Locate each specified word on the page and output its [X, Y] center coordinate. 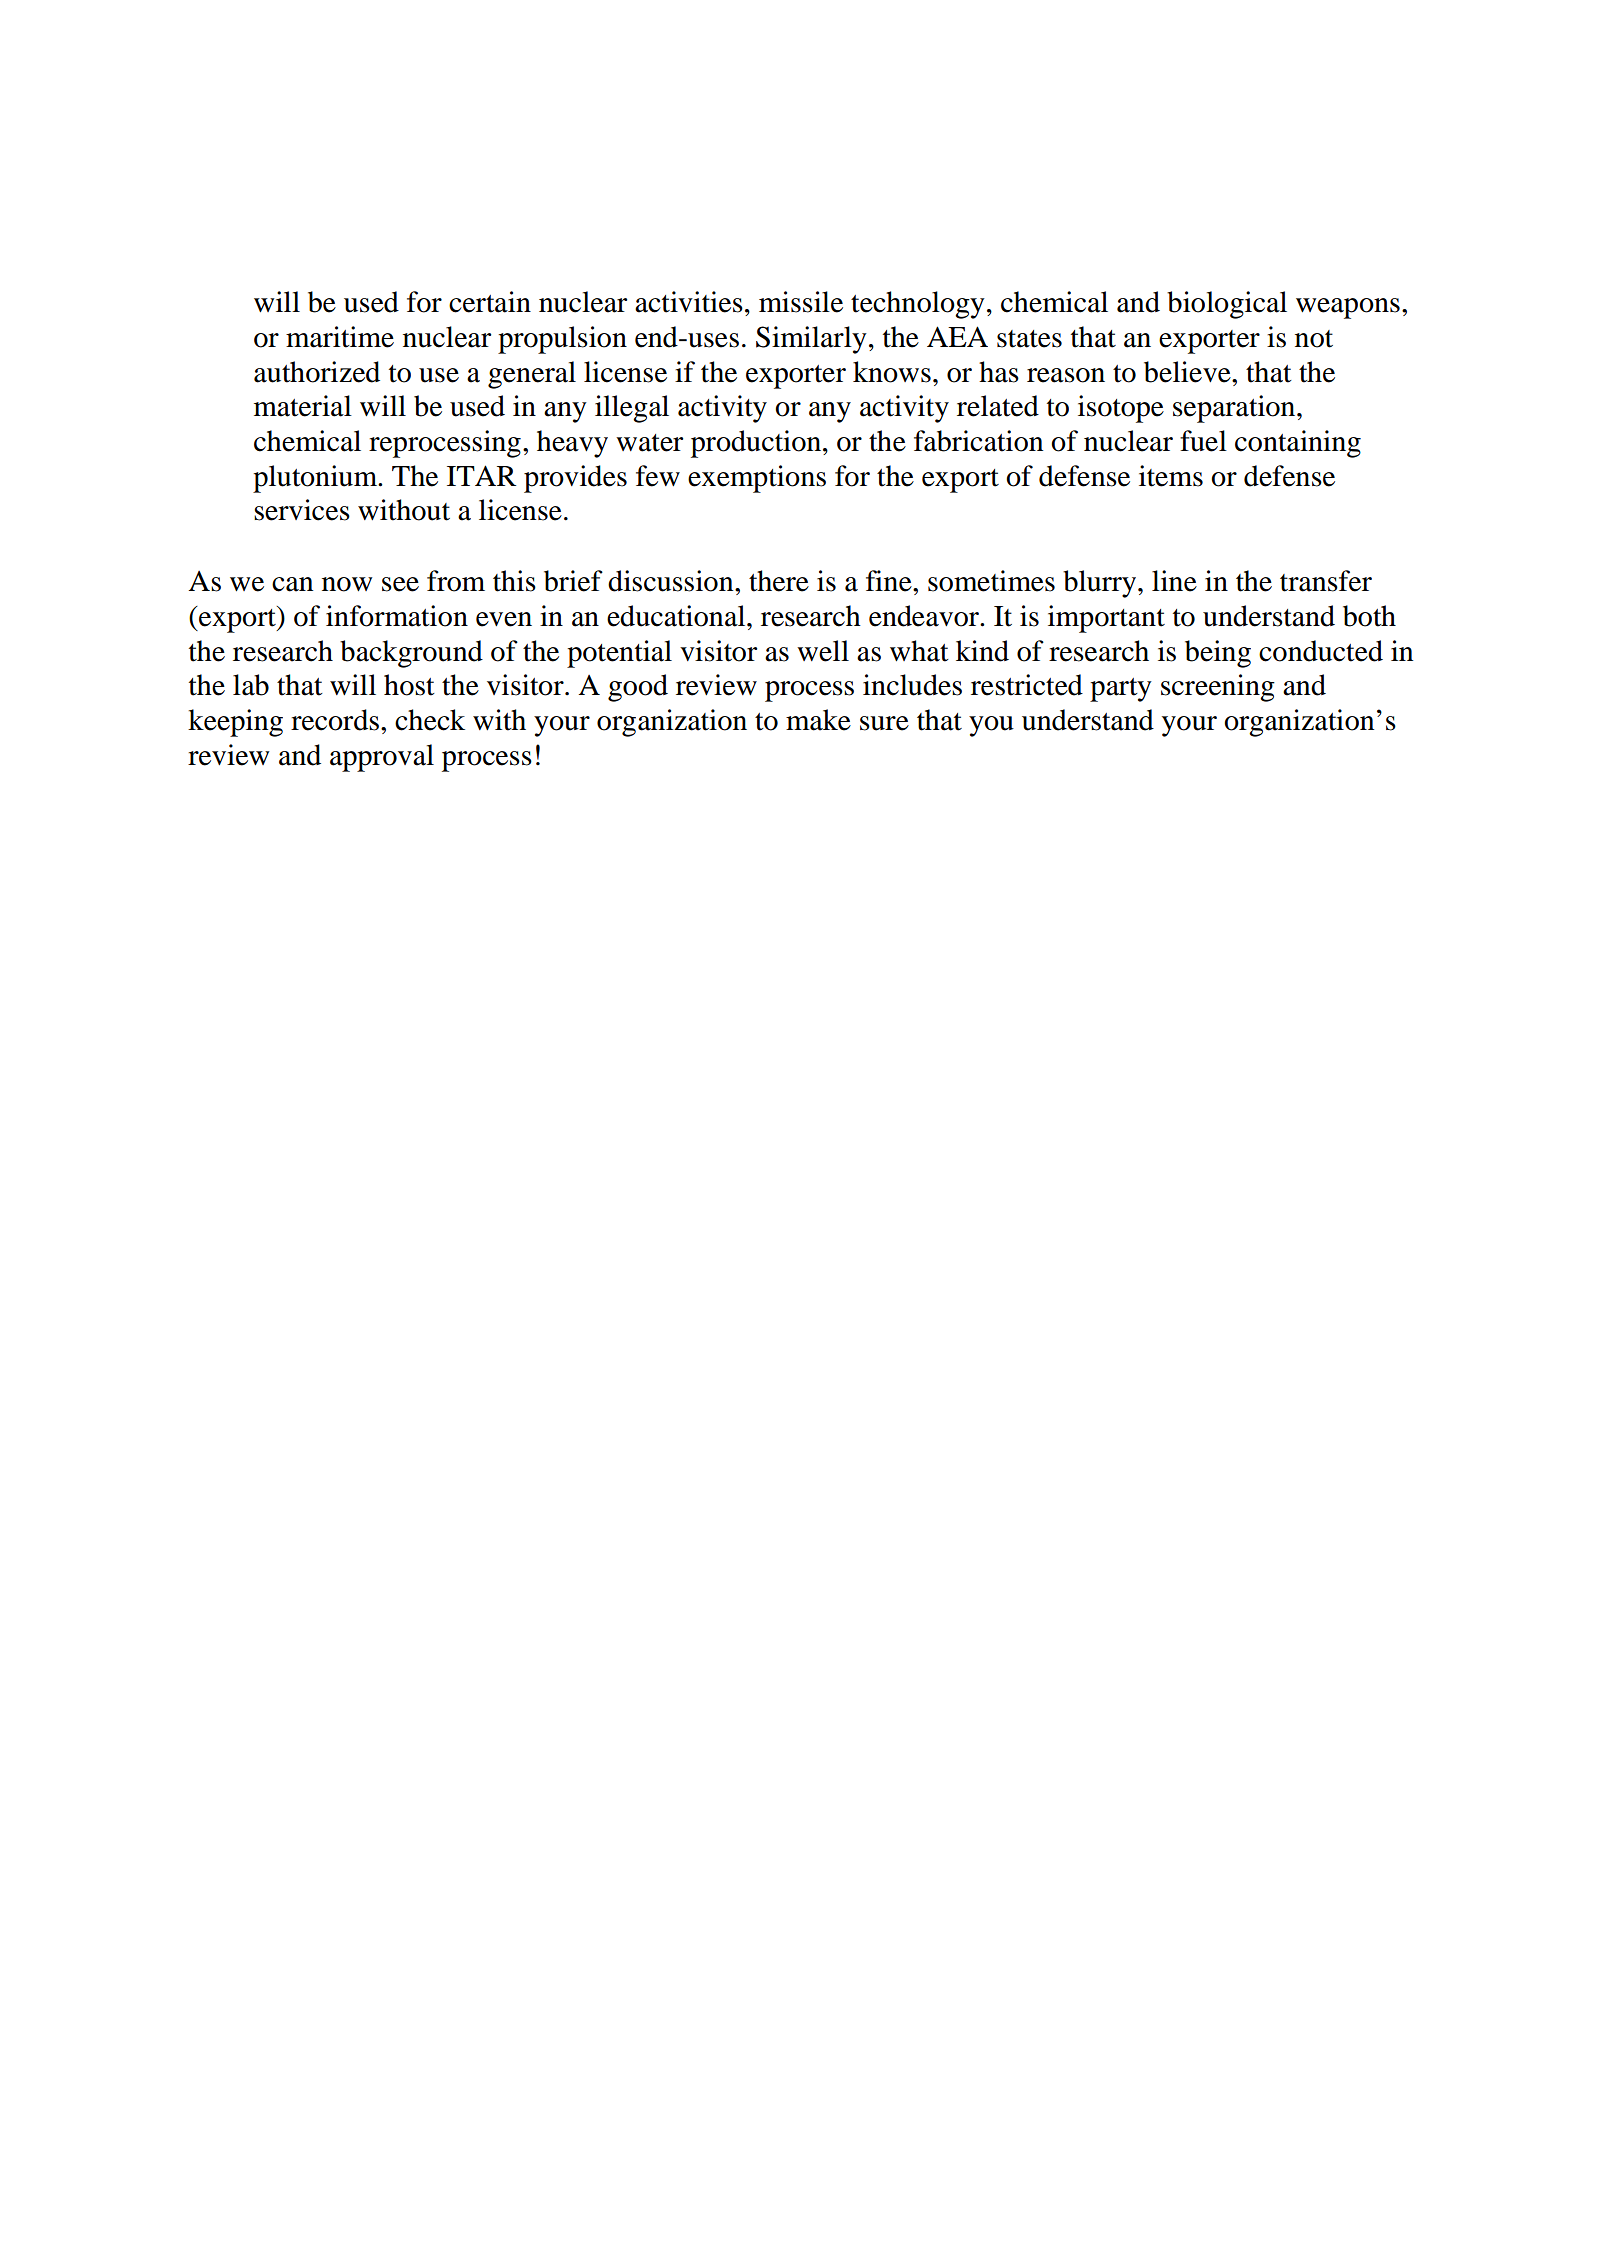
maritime [340, 337]
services [302, 510]
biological [1227, 305]
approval [382, 758]
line [1174, 581]
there [779, 581]
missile [801, 302]
